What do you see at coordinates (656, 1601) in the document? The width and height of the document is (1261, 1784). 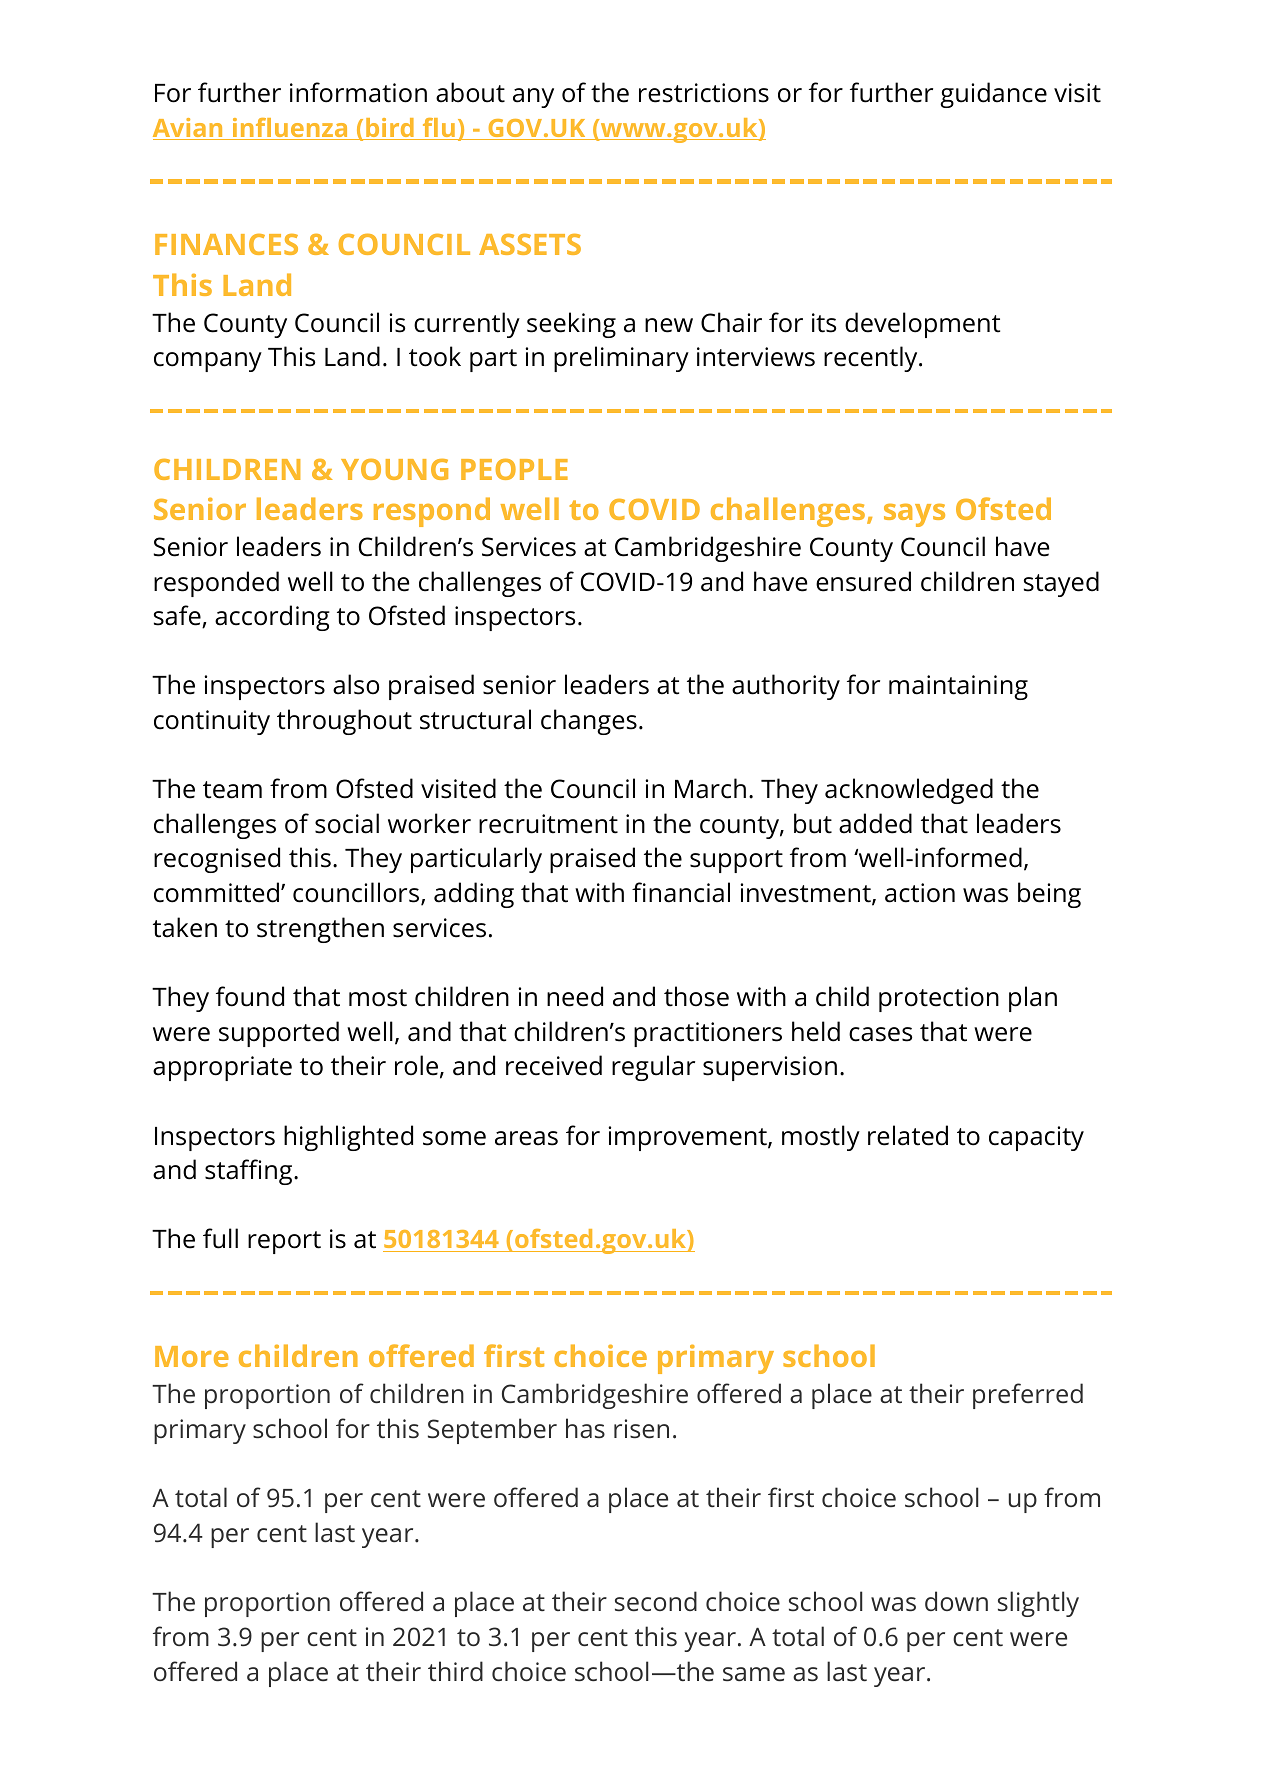 I see `second` at bounding box center [656, 1601].
